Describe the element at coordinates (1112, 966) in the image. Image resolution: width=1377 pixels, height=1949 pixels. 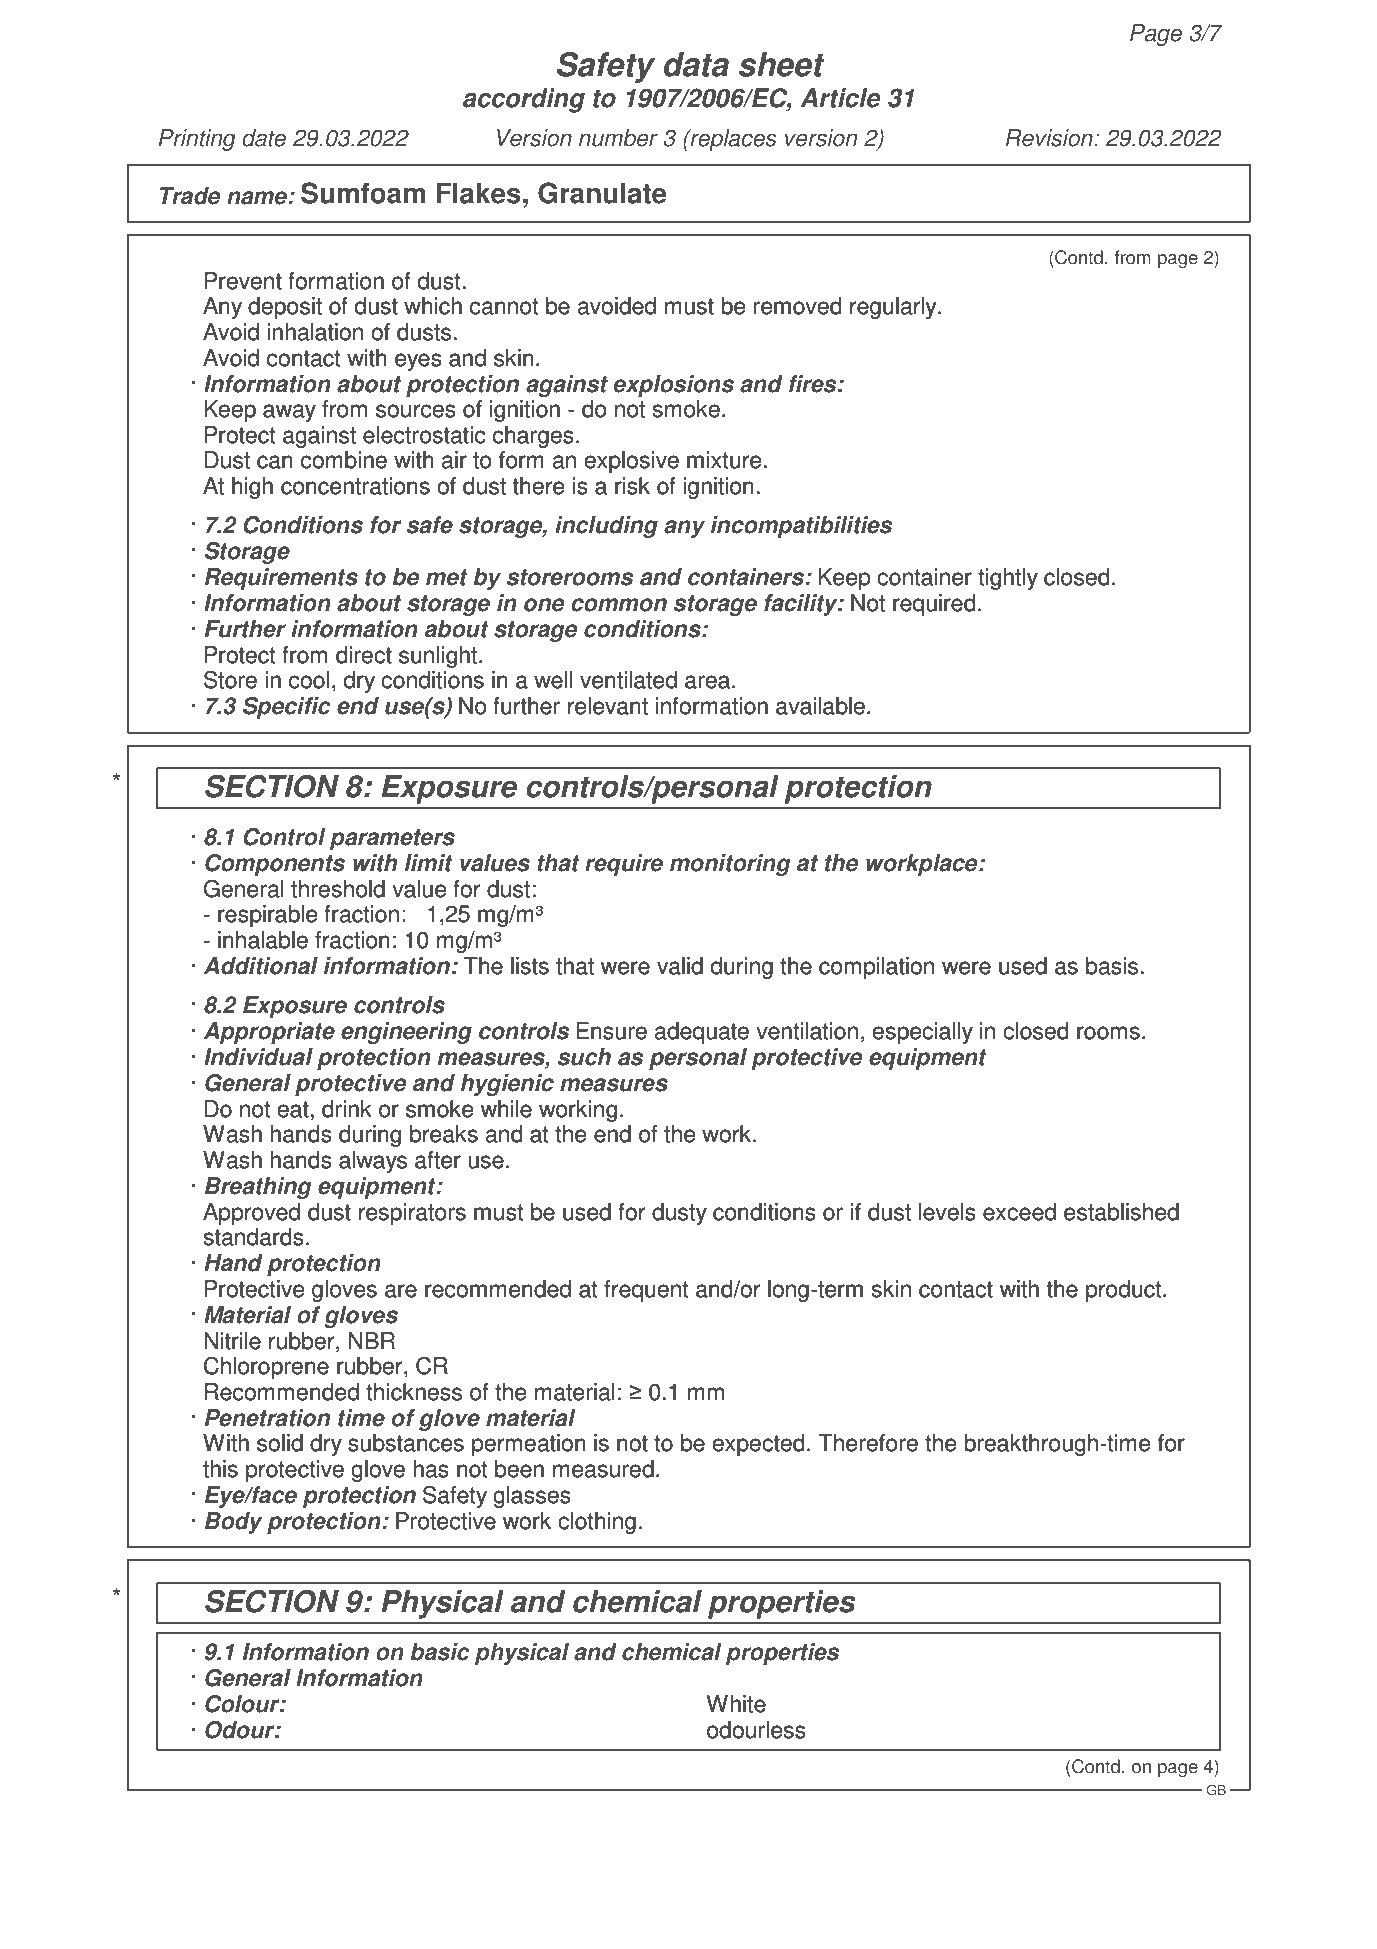
I see `basis` at that location.
